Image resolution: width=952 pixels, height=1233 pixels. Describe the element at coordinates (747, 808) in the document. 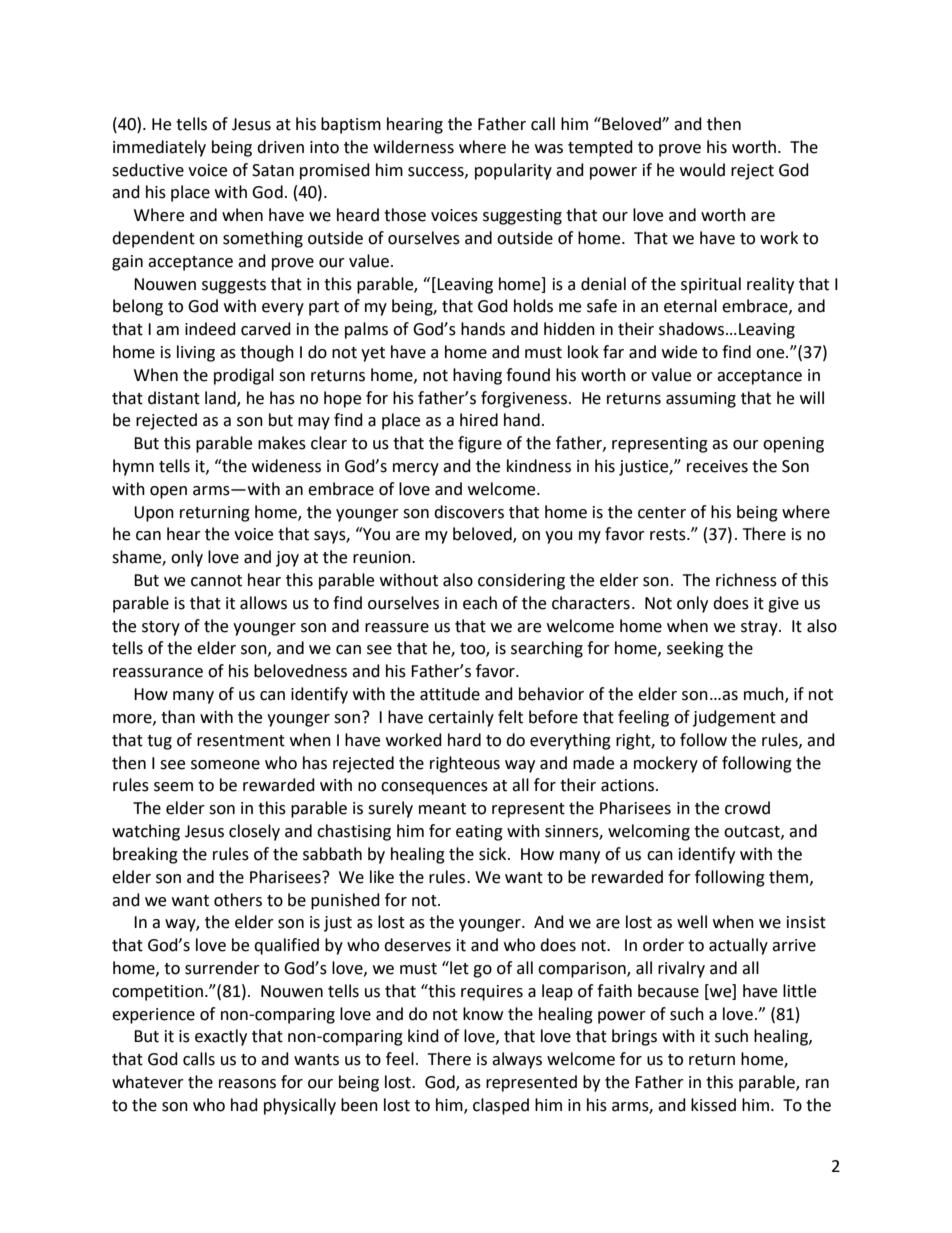

I see `crowd` at that location.
